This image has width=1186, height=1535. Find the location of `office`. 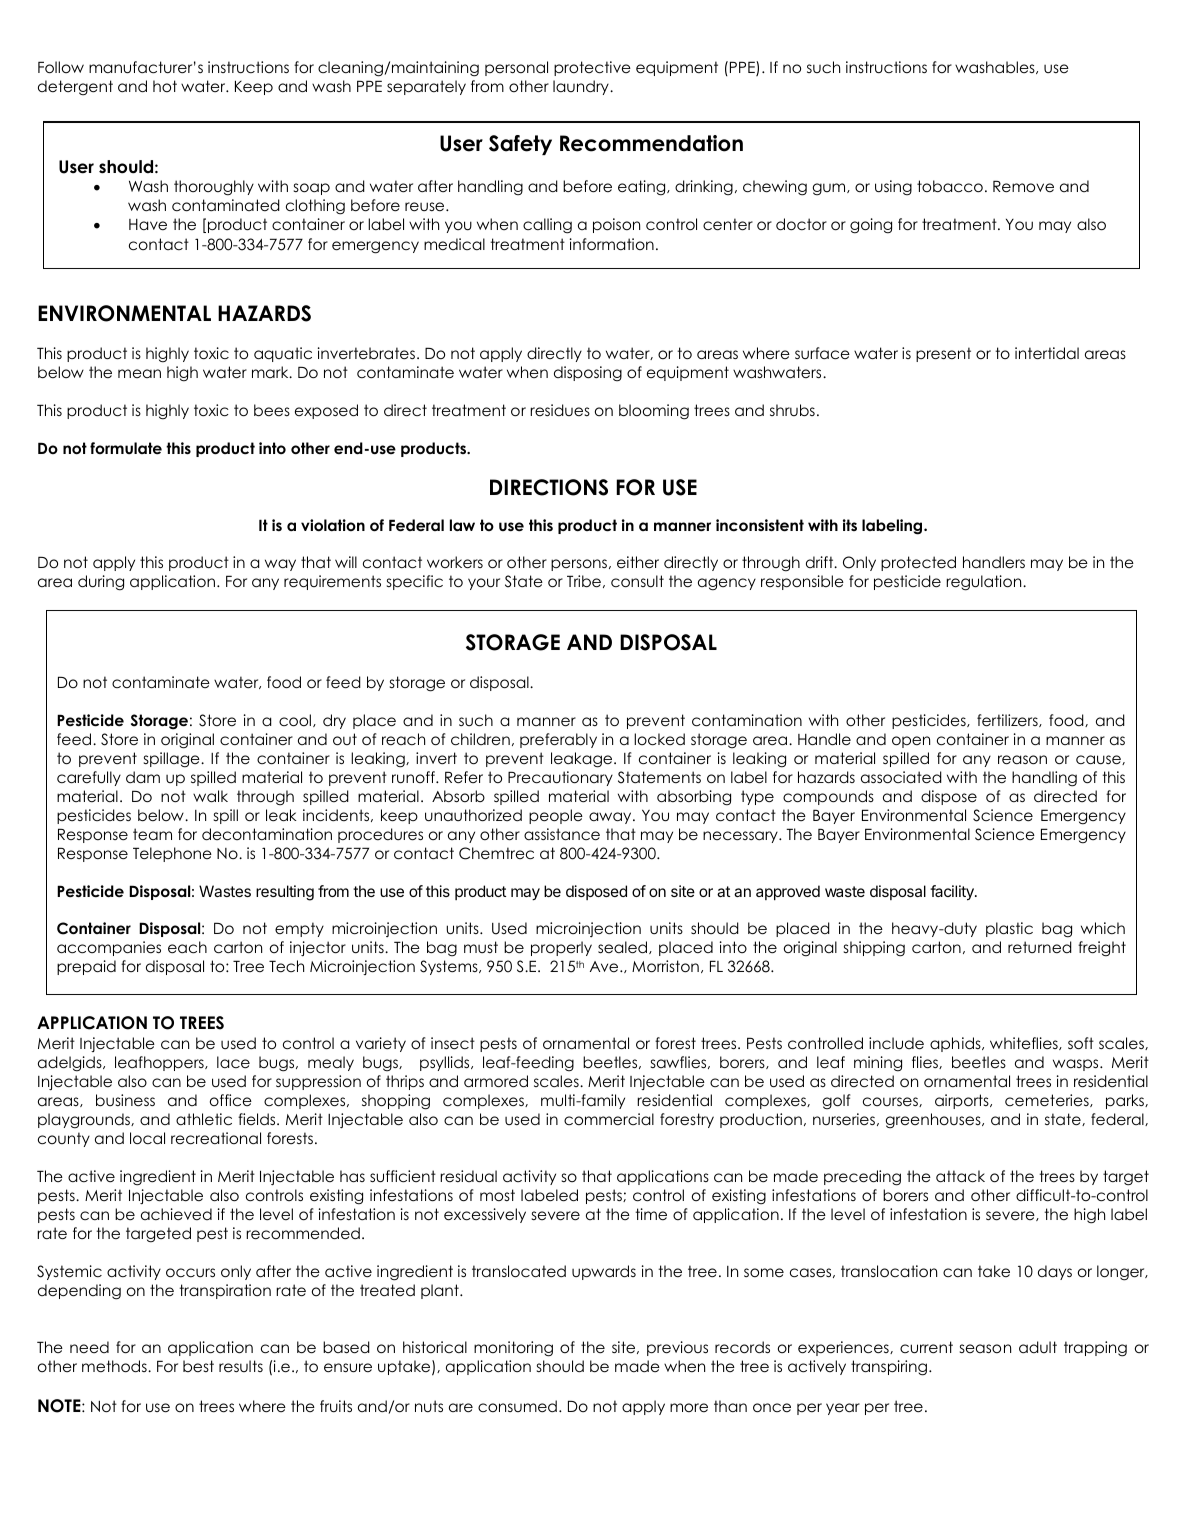

office is located at coordinates (231, 1100).
